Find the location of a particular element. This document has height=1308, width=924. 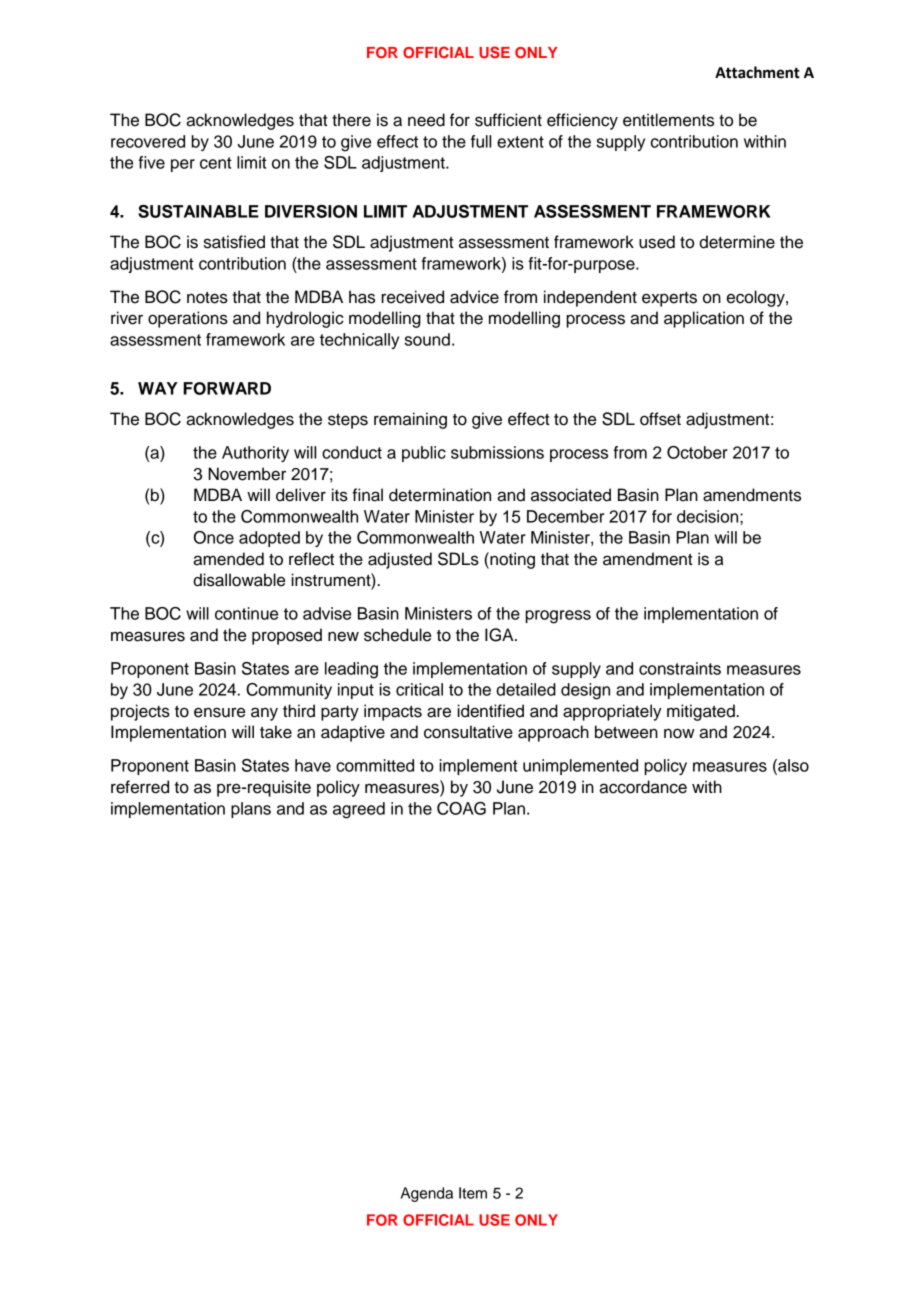

agreed is located at coordinates (359, 810).
